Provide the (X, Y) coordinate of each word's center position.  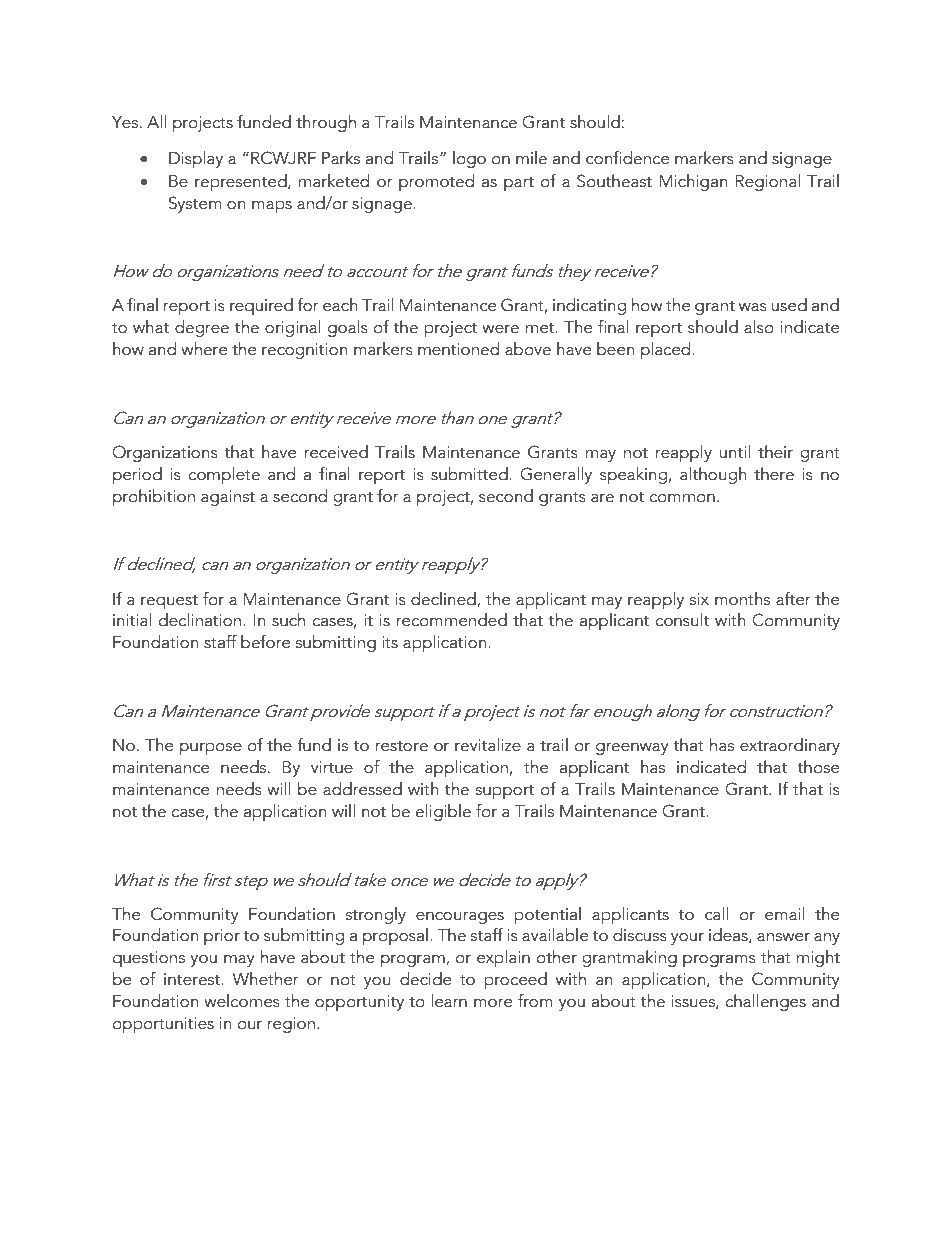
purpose (211, 749)
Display (196, 159)
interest (193, 979)
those (818, 767)
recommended (452, 620)
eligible (443, 812)
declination (201, 620)
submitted (470, 474)
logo (469, 159)
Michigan (693, 182)
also (759, 327)
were (500, 329)
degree (202, 328)
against (228, 498)
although (713, 475)
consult (682, 620)
